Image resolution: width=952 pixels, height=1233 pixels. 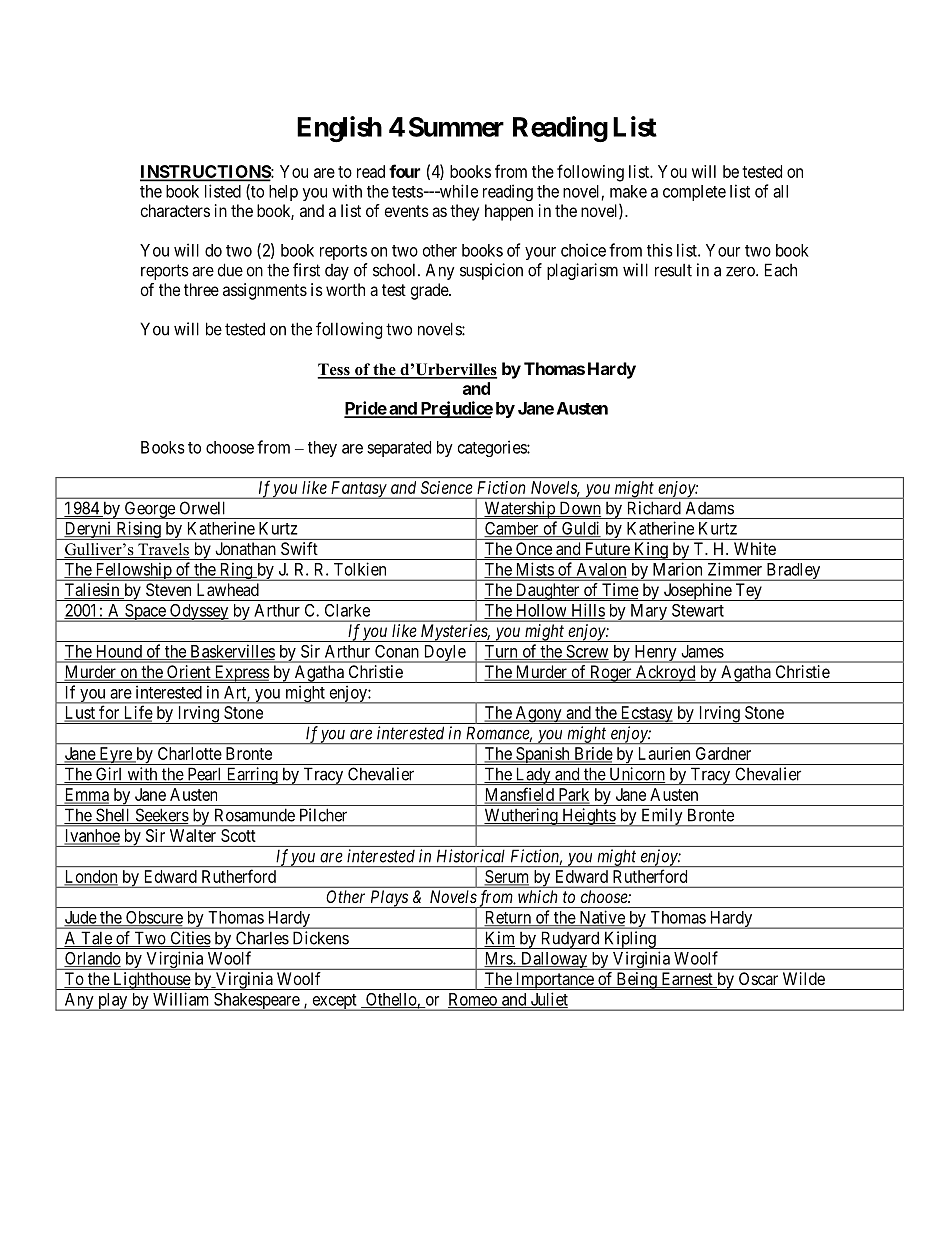 What do you see at coordinates (735, 569) in the screenshot?
I see `Zimmer` at bounding box center [735, 569].
